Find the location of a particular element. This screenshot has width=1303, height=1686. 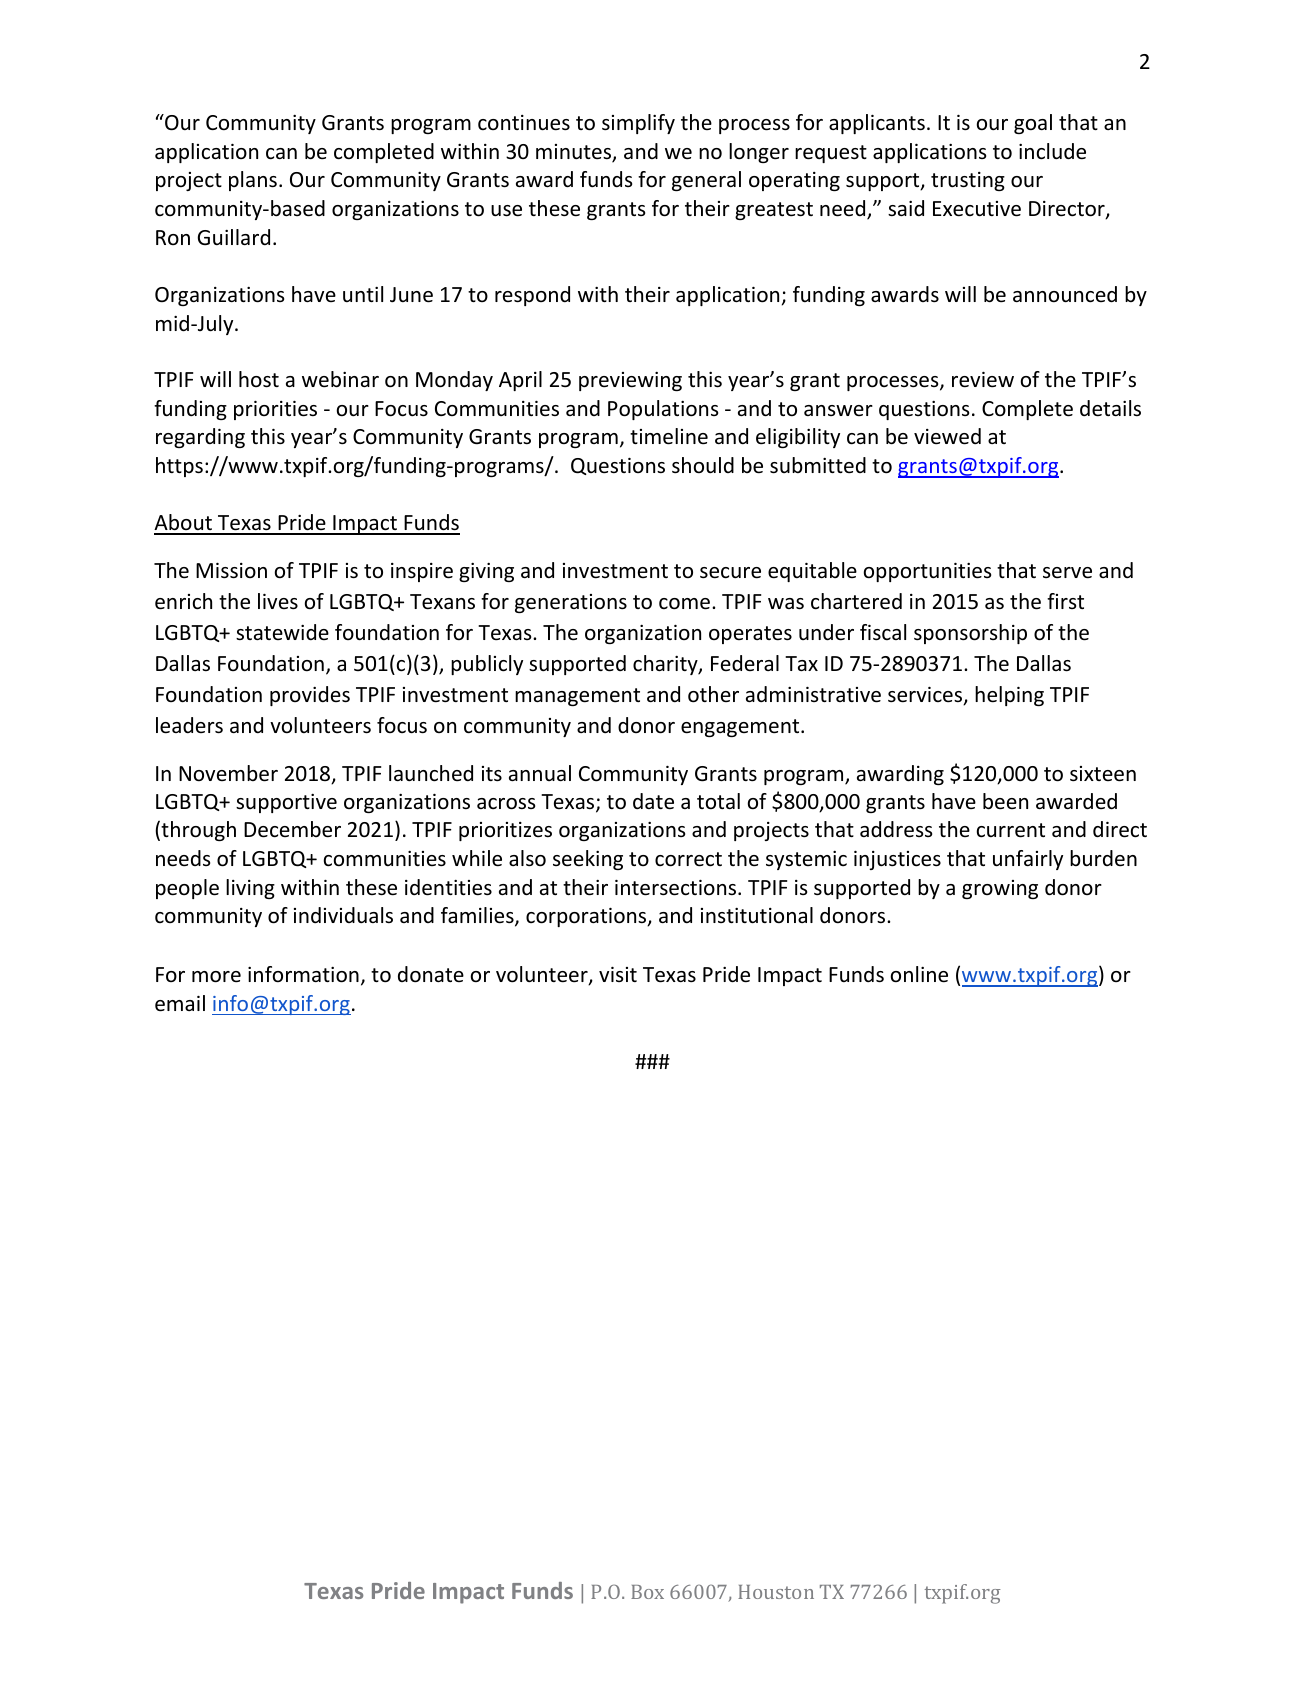

simplify is located at coordinates (638, 124).
